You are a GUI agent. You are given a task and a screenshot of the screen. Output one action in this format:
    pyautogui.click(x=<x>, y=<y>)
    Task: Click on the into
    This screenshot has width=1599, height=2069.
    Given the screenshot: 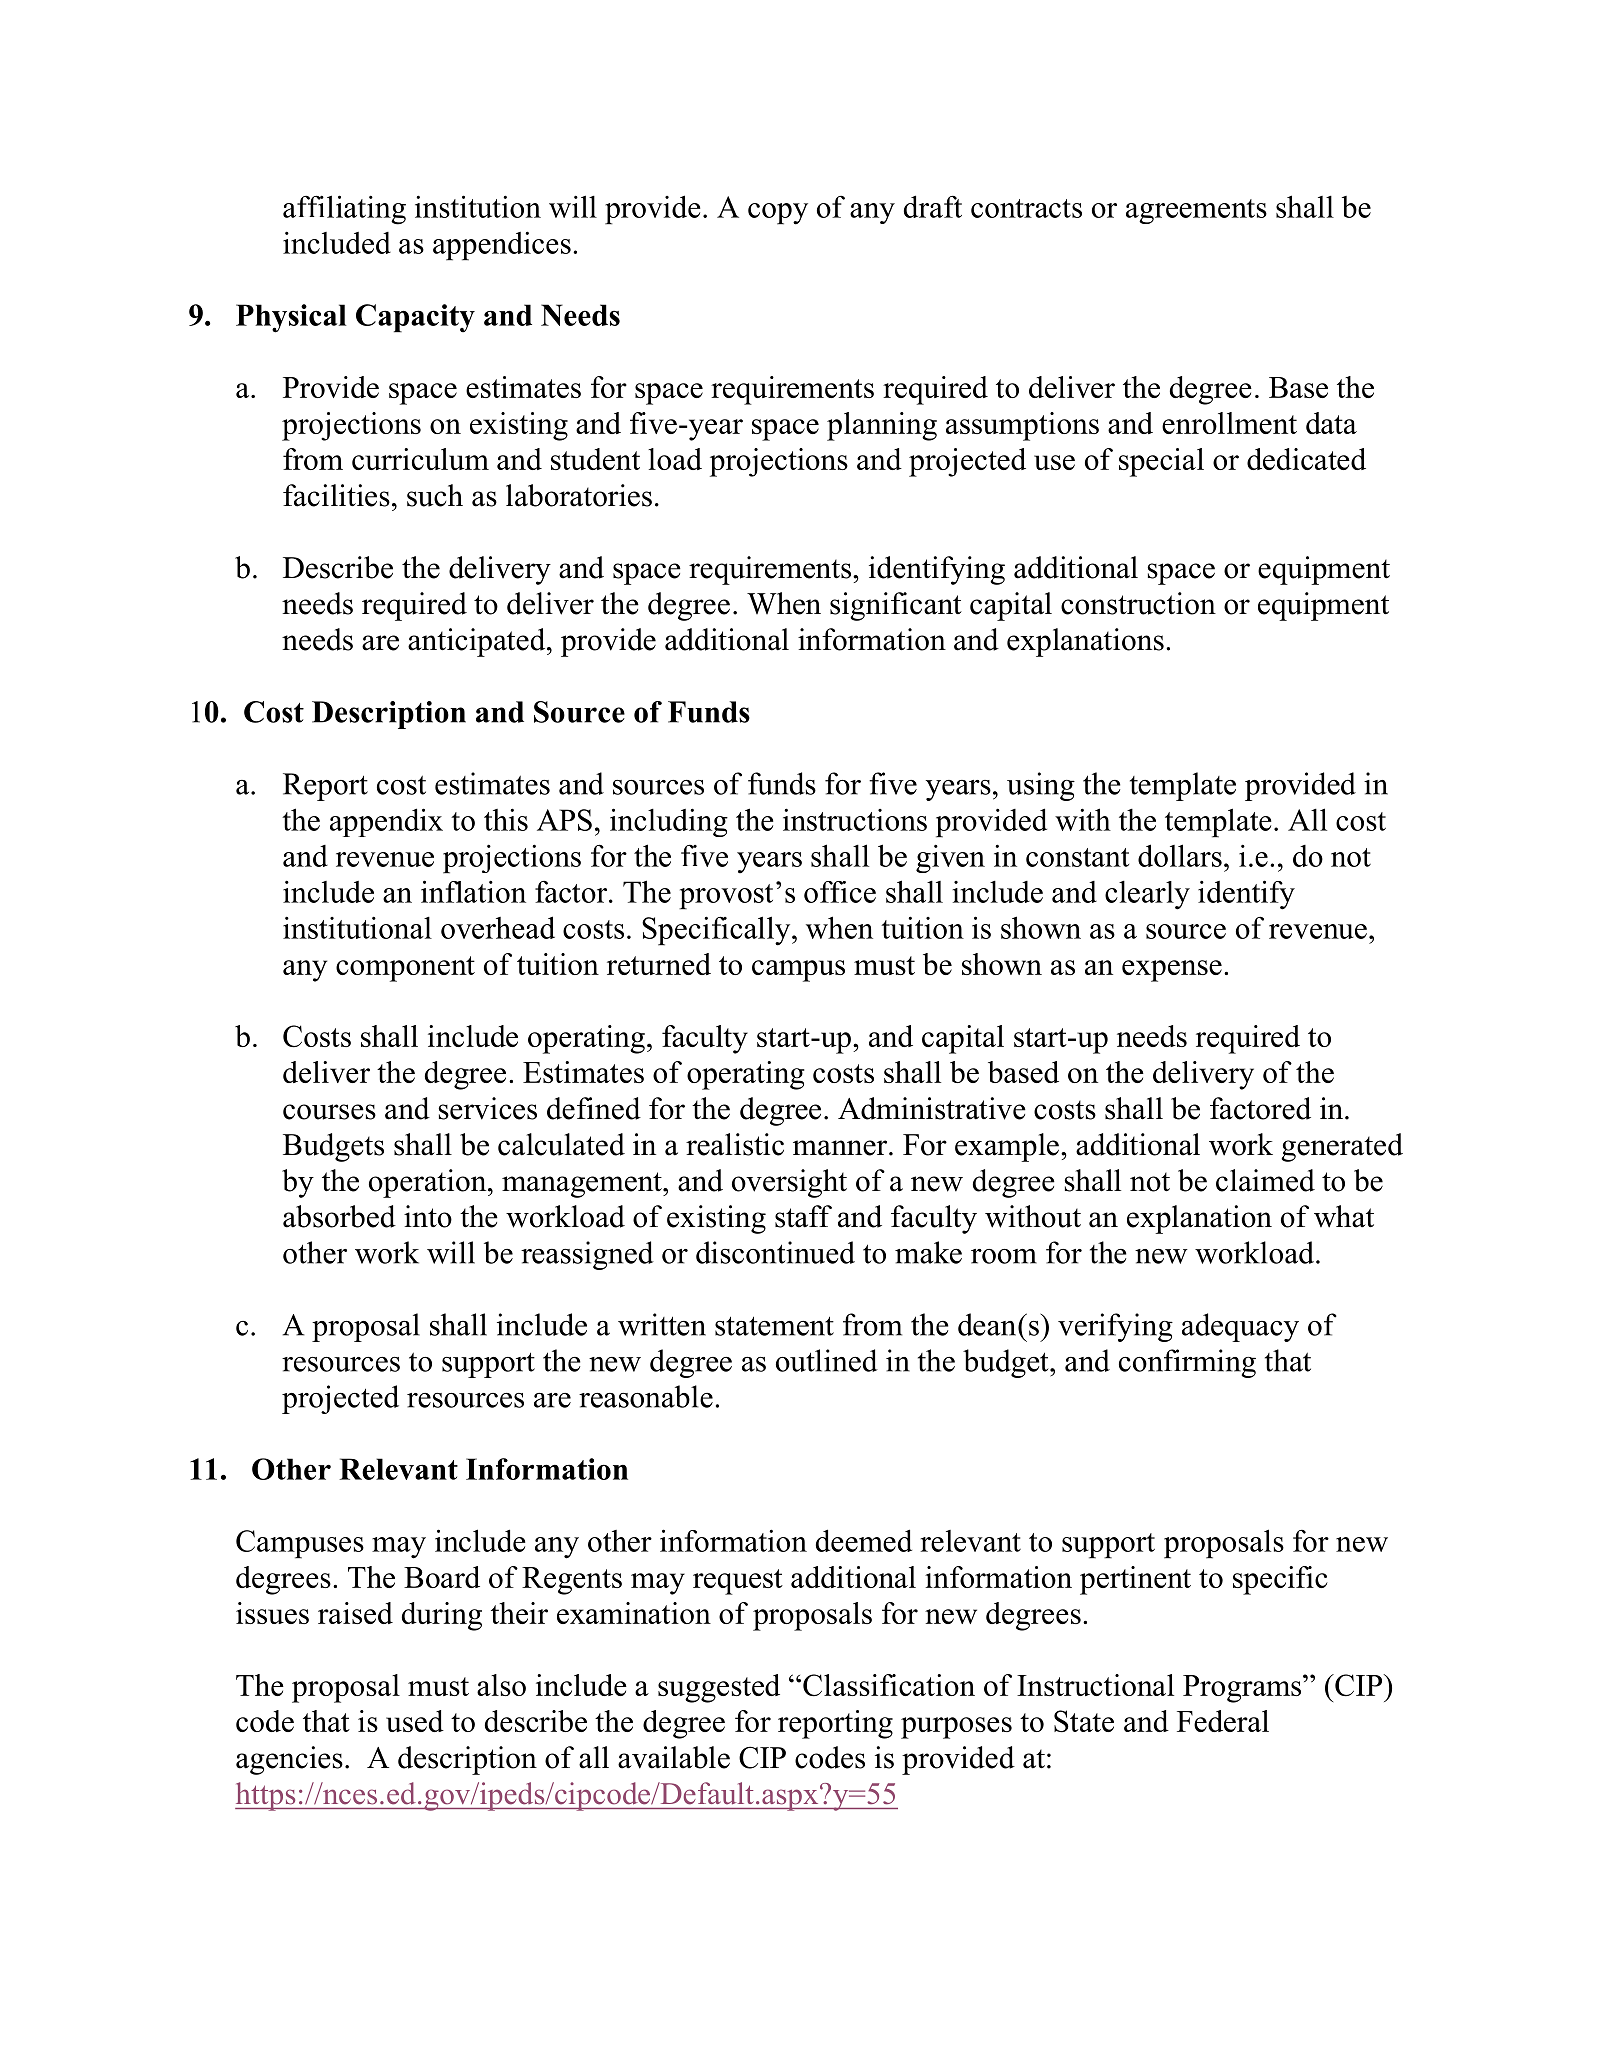 What is the action you would take?
    pyautogui.click(x=428, y=1216)
